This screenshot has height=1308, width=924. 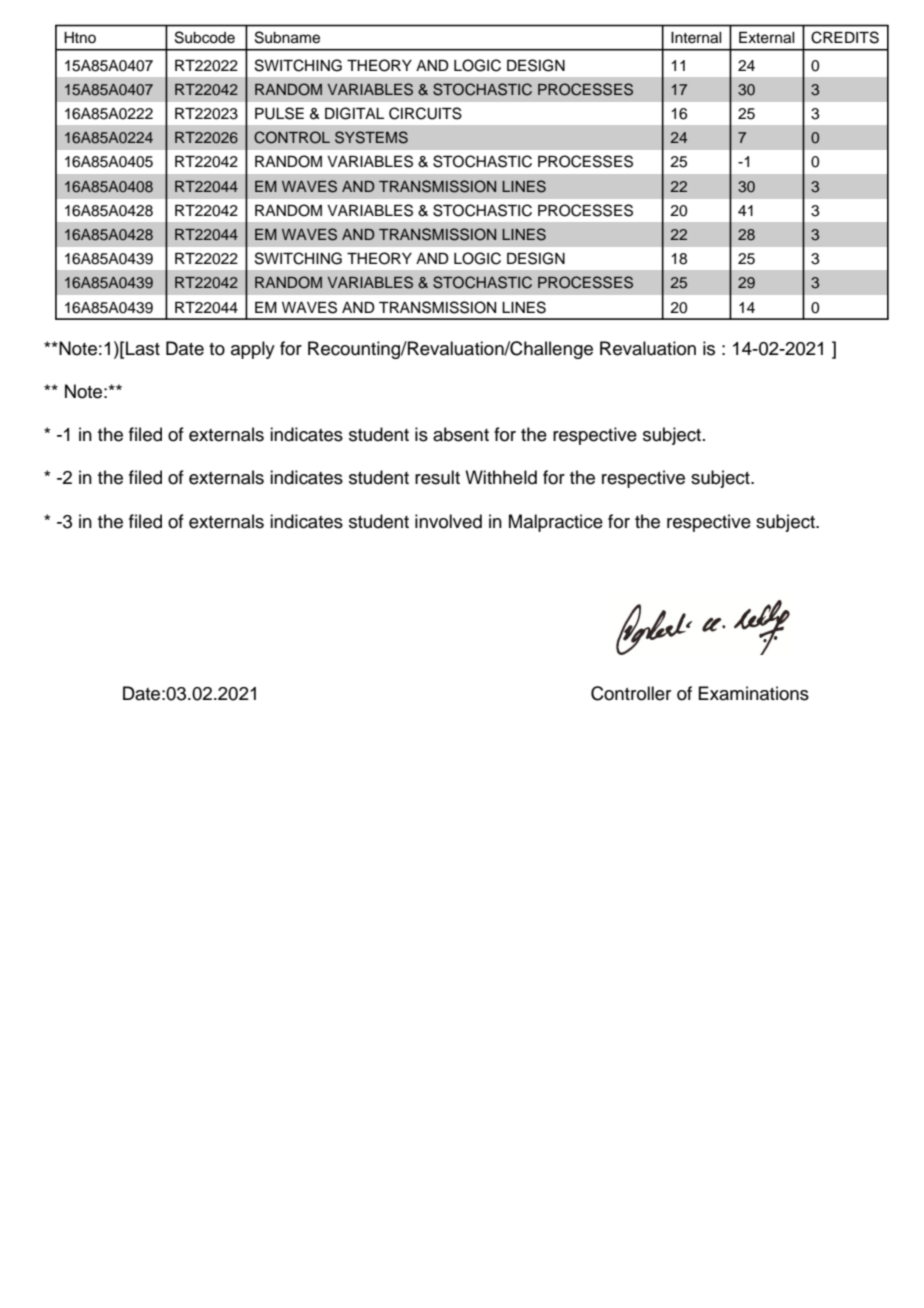 I want to click on Withheld, so click(x=501, y=477).
